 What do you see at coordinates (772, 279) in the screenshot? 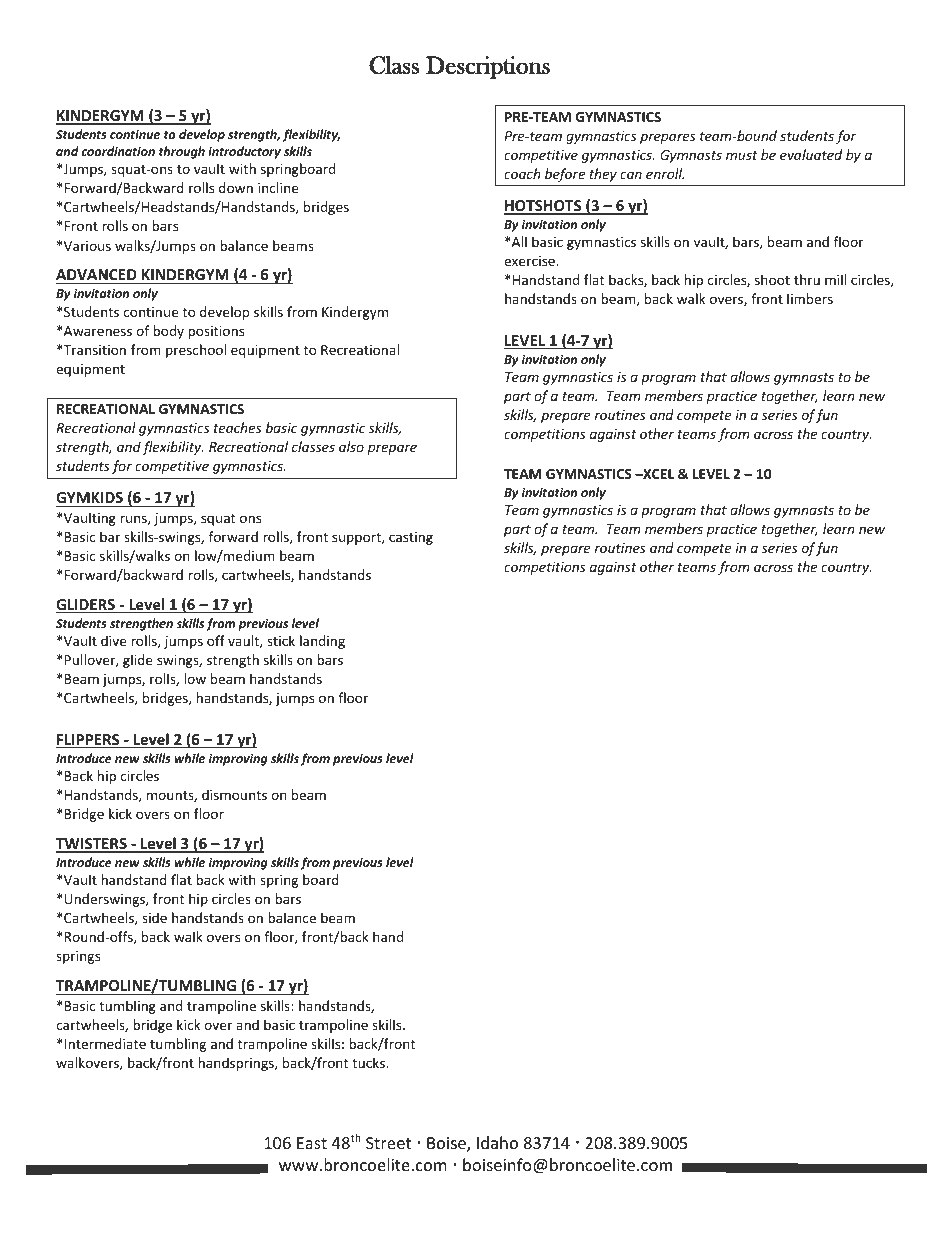
I see `shoot` at bounding box center [772, 279].
